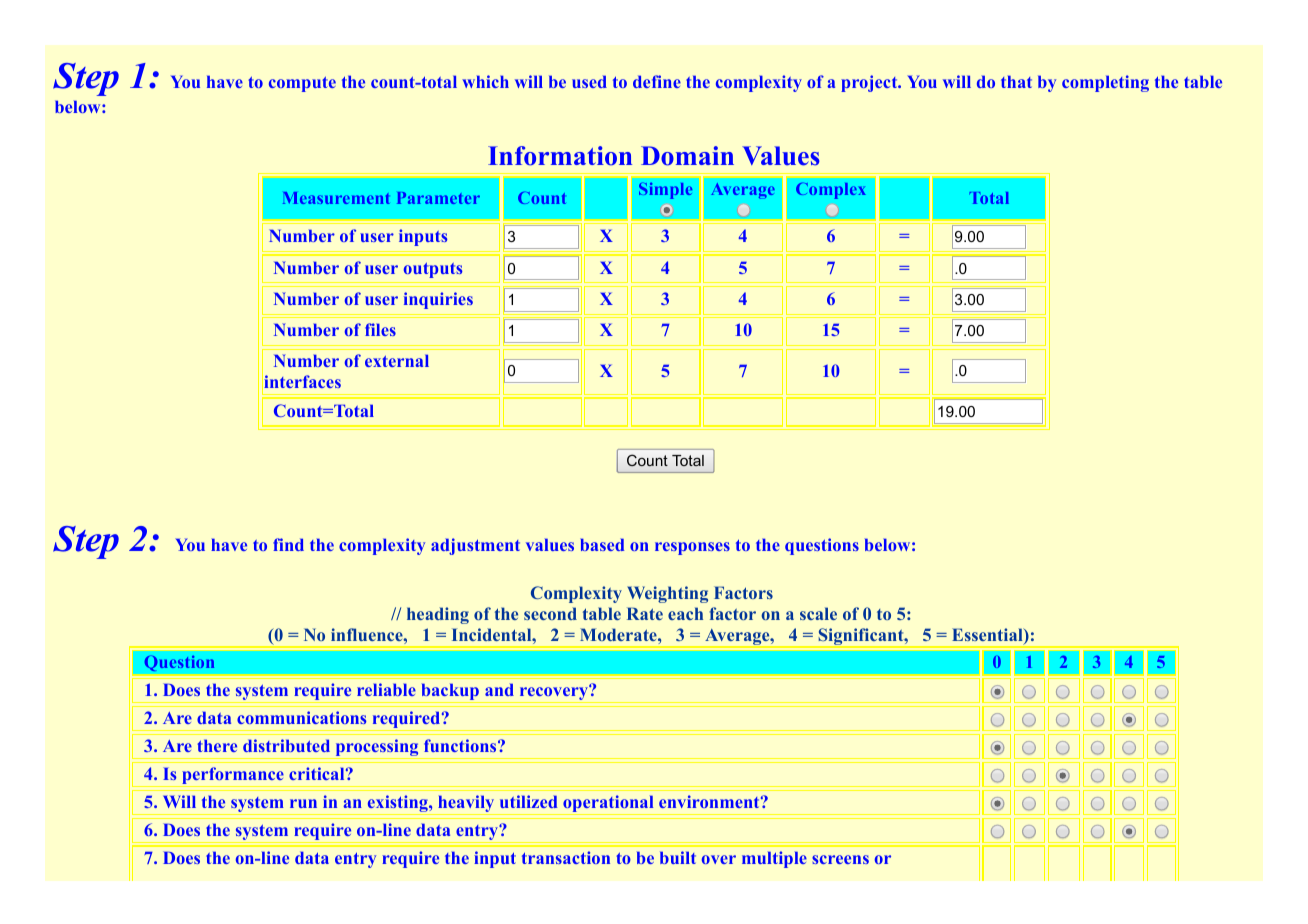 This screenshot has width=1308, height=924. What do you see at coordinates (302, 84) in the screenshot?
I see `compute` at bounding box center [302, 84].
